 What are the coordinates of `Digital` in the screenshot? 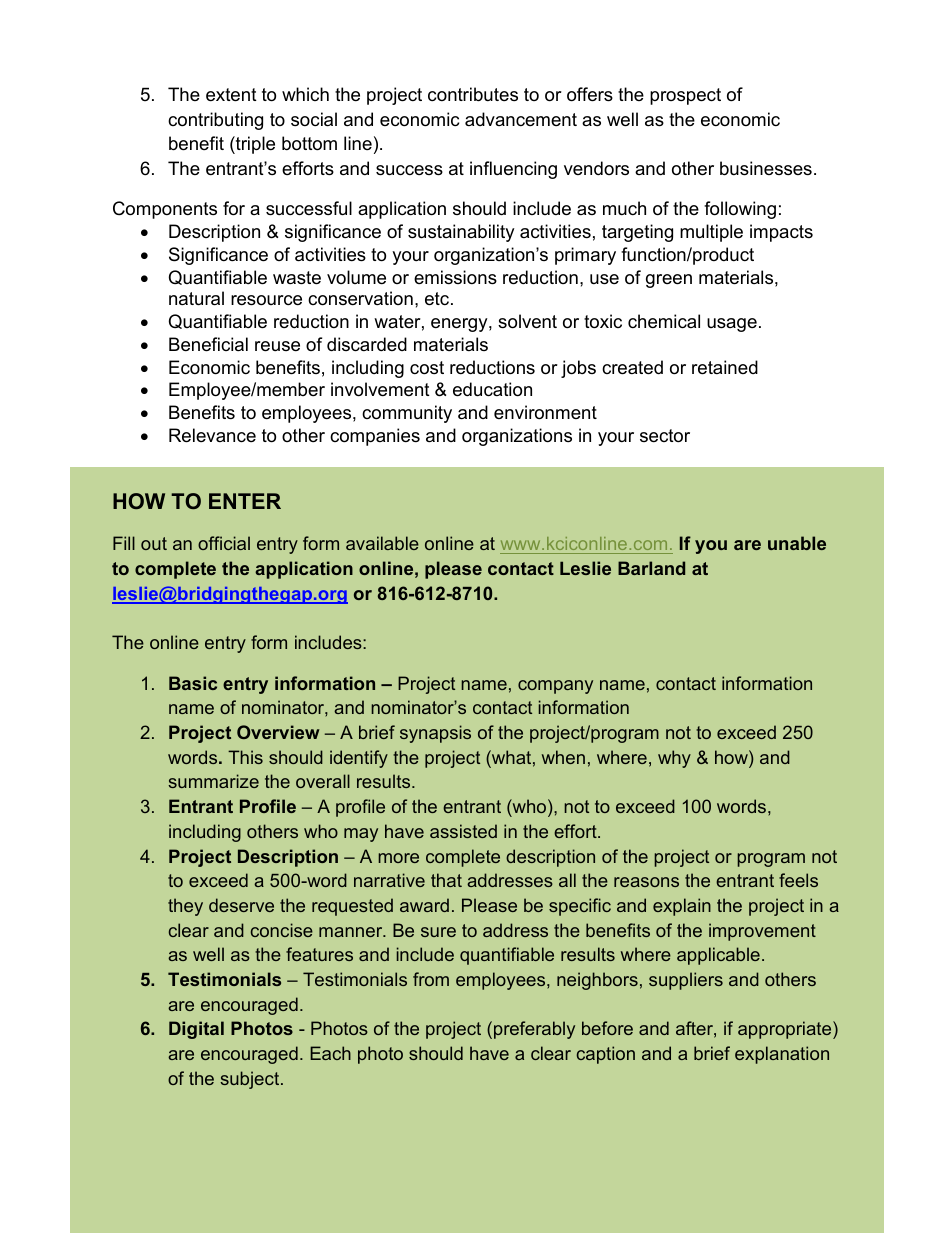 It's located at (196, 1030).
